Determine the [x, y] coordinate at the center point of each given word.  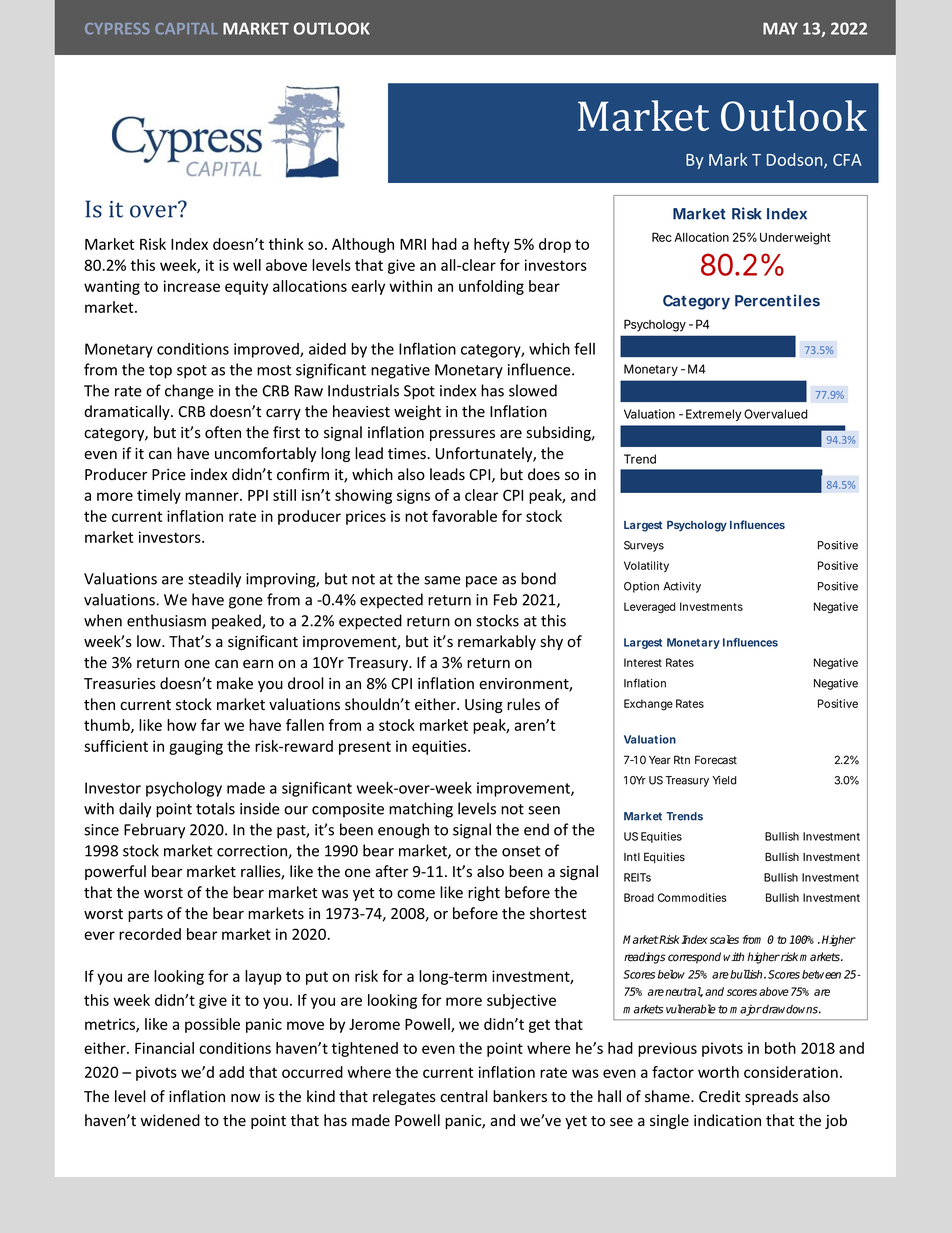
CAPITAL [186, 29]
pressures [462, 435]
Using [484, 706]
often [223, 432]
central [464, 1096]
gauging [196, 747]
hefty [492, 245]
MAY [780, 28]
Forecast [716, 760]
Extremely [714, 415]
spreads [771, 1097]
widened [170, 1120]
